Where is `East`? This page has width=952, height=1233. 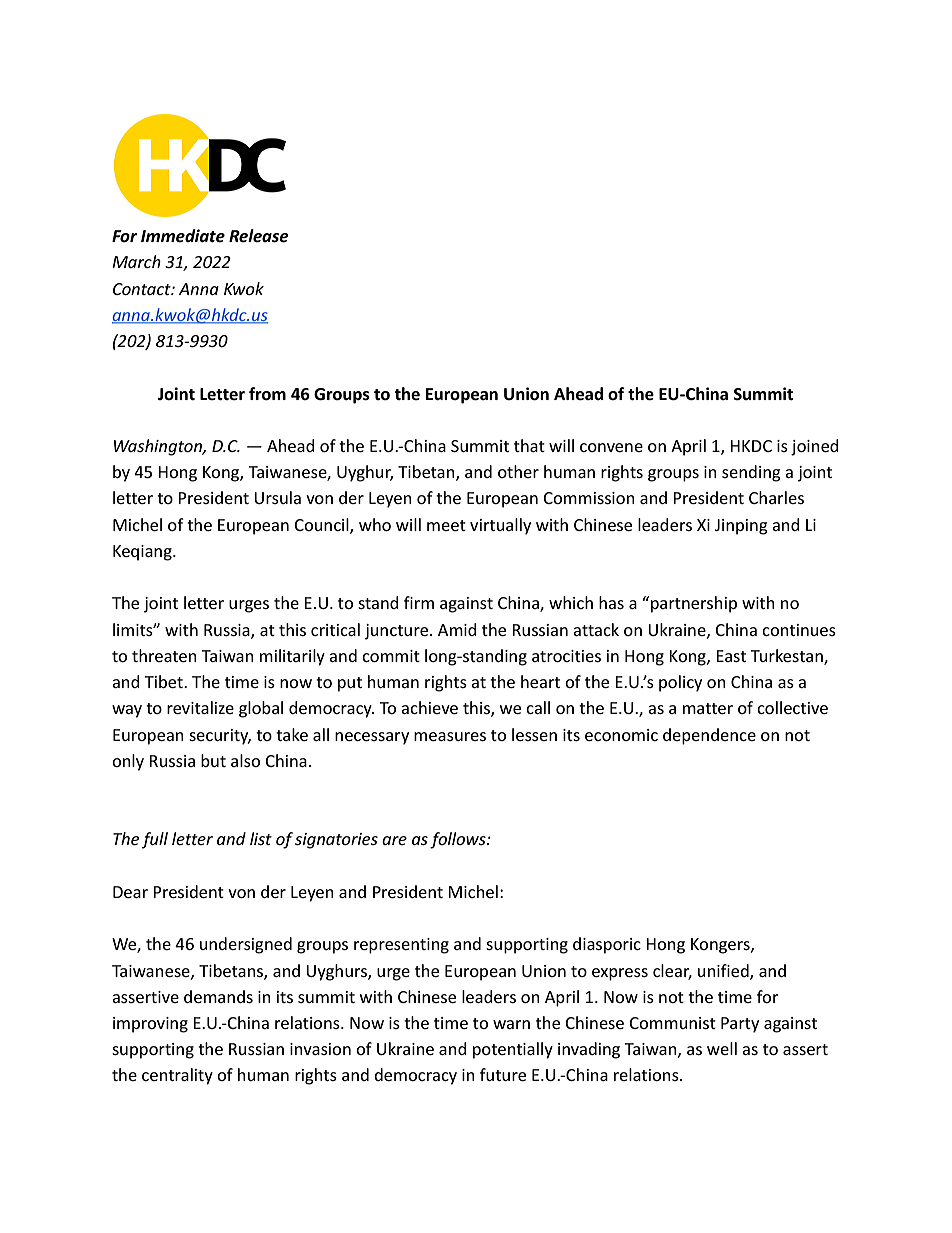 East is located at coordinates (731, 656).
